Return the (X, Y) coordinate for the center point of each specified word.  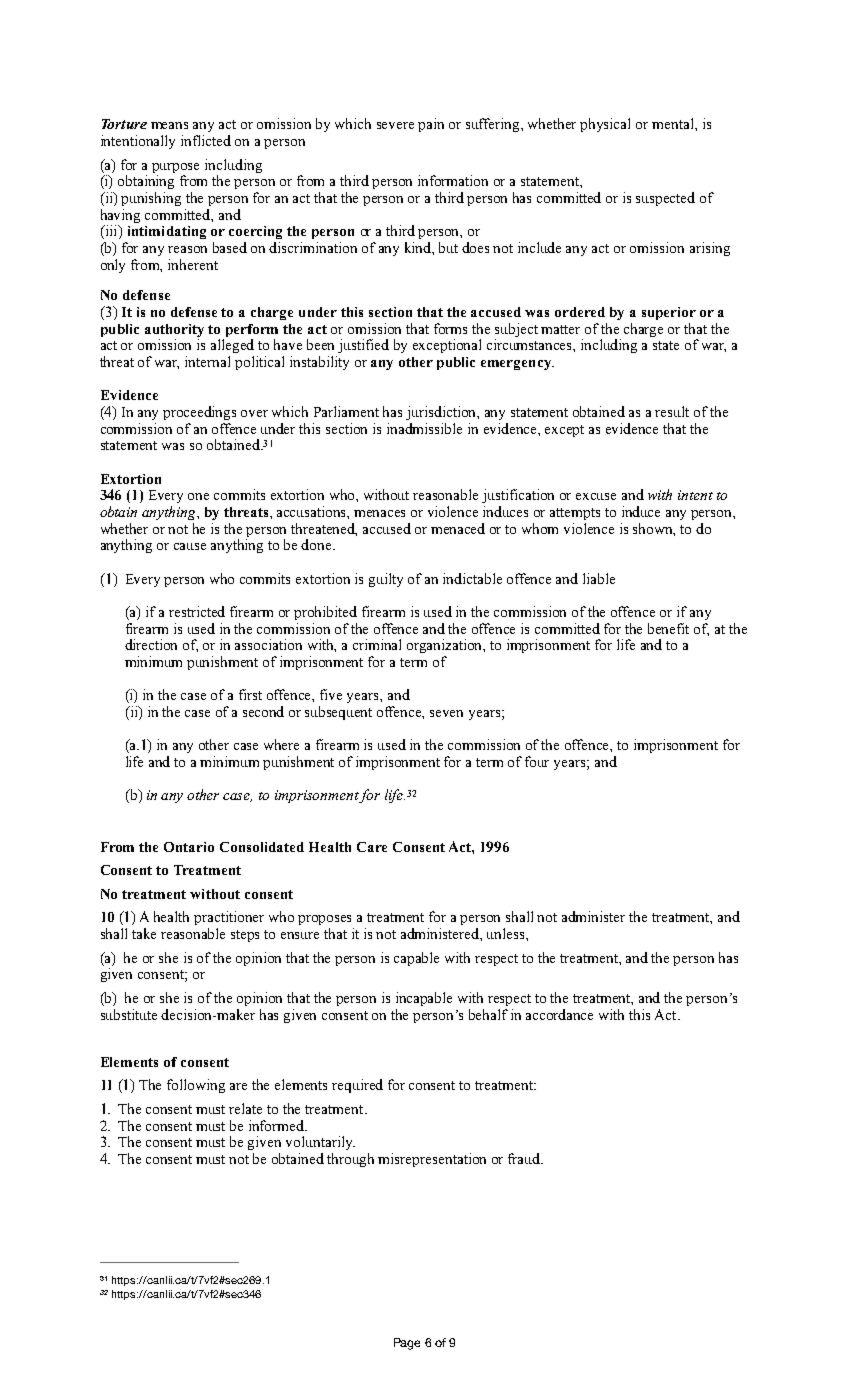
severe (395, 125)
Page (407, 1344)
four (537, 761)
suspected (665, 199)
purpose (175, 168)
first (250, 694)
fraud (525, 1158)
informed (278, 1125)
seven (446, 713)
